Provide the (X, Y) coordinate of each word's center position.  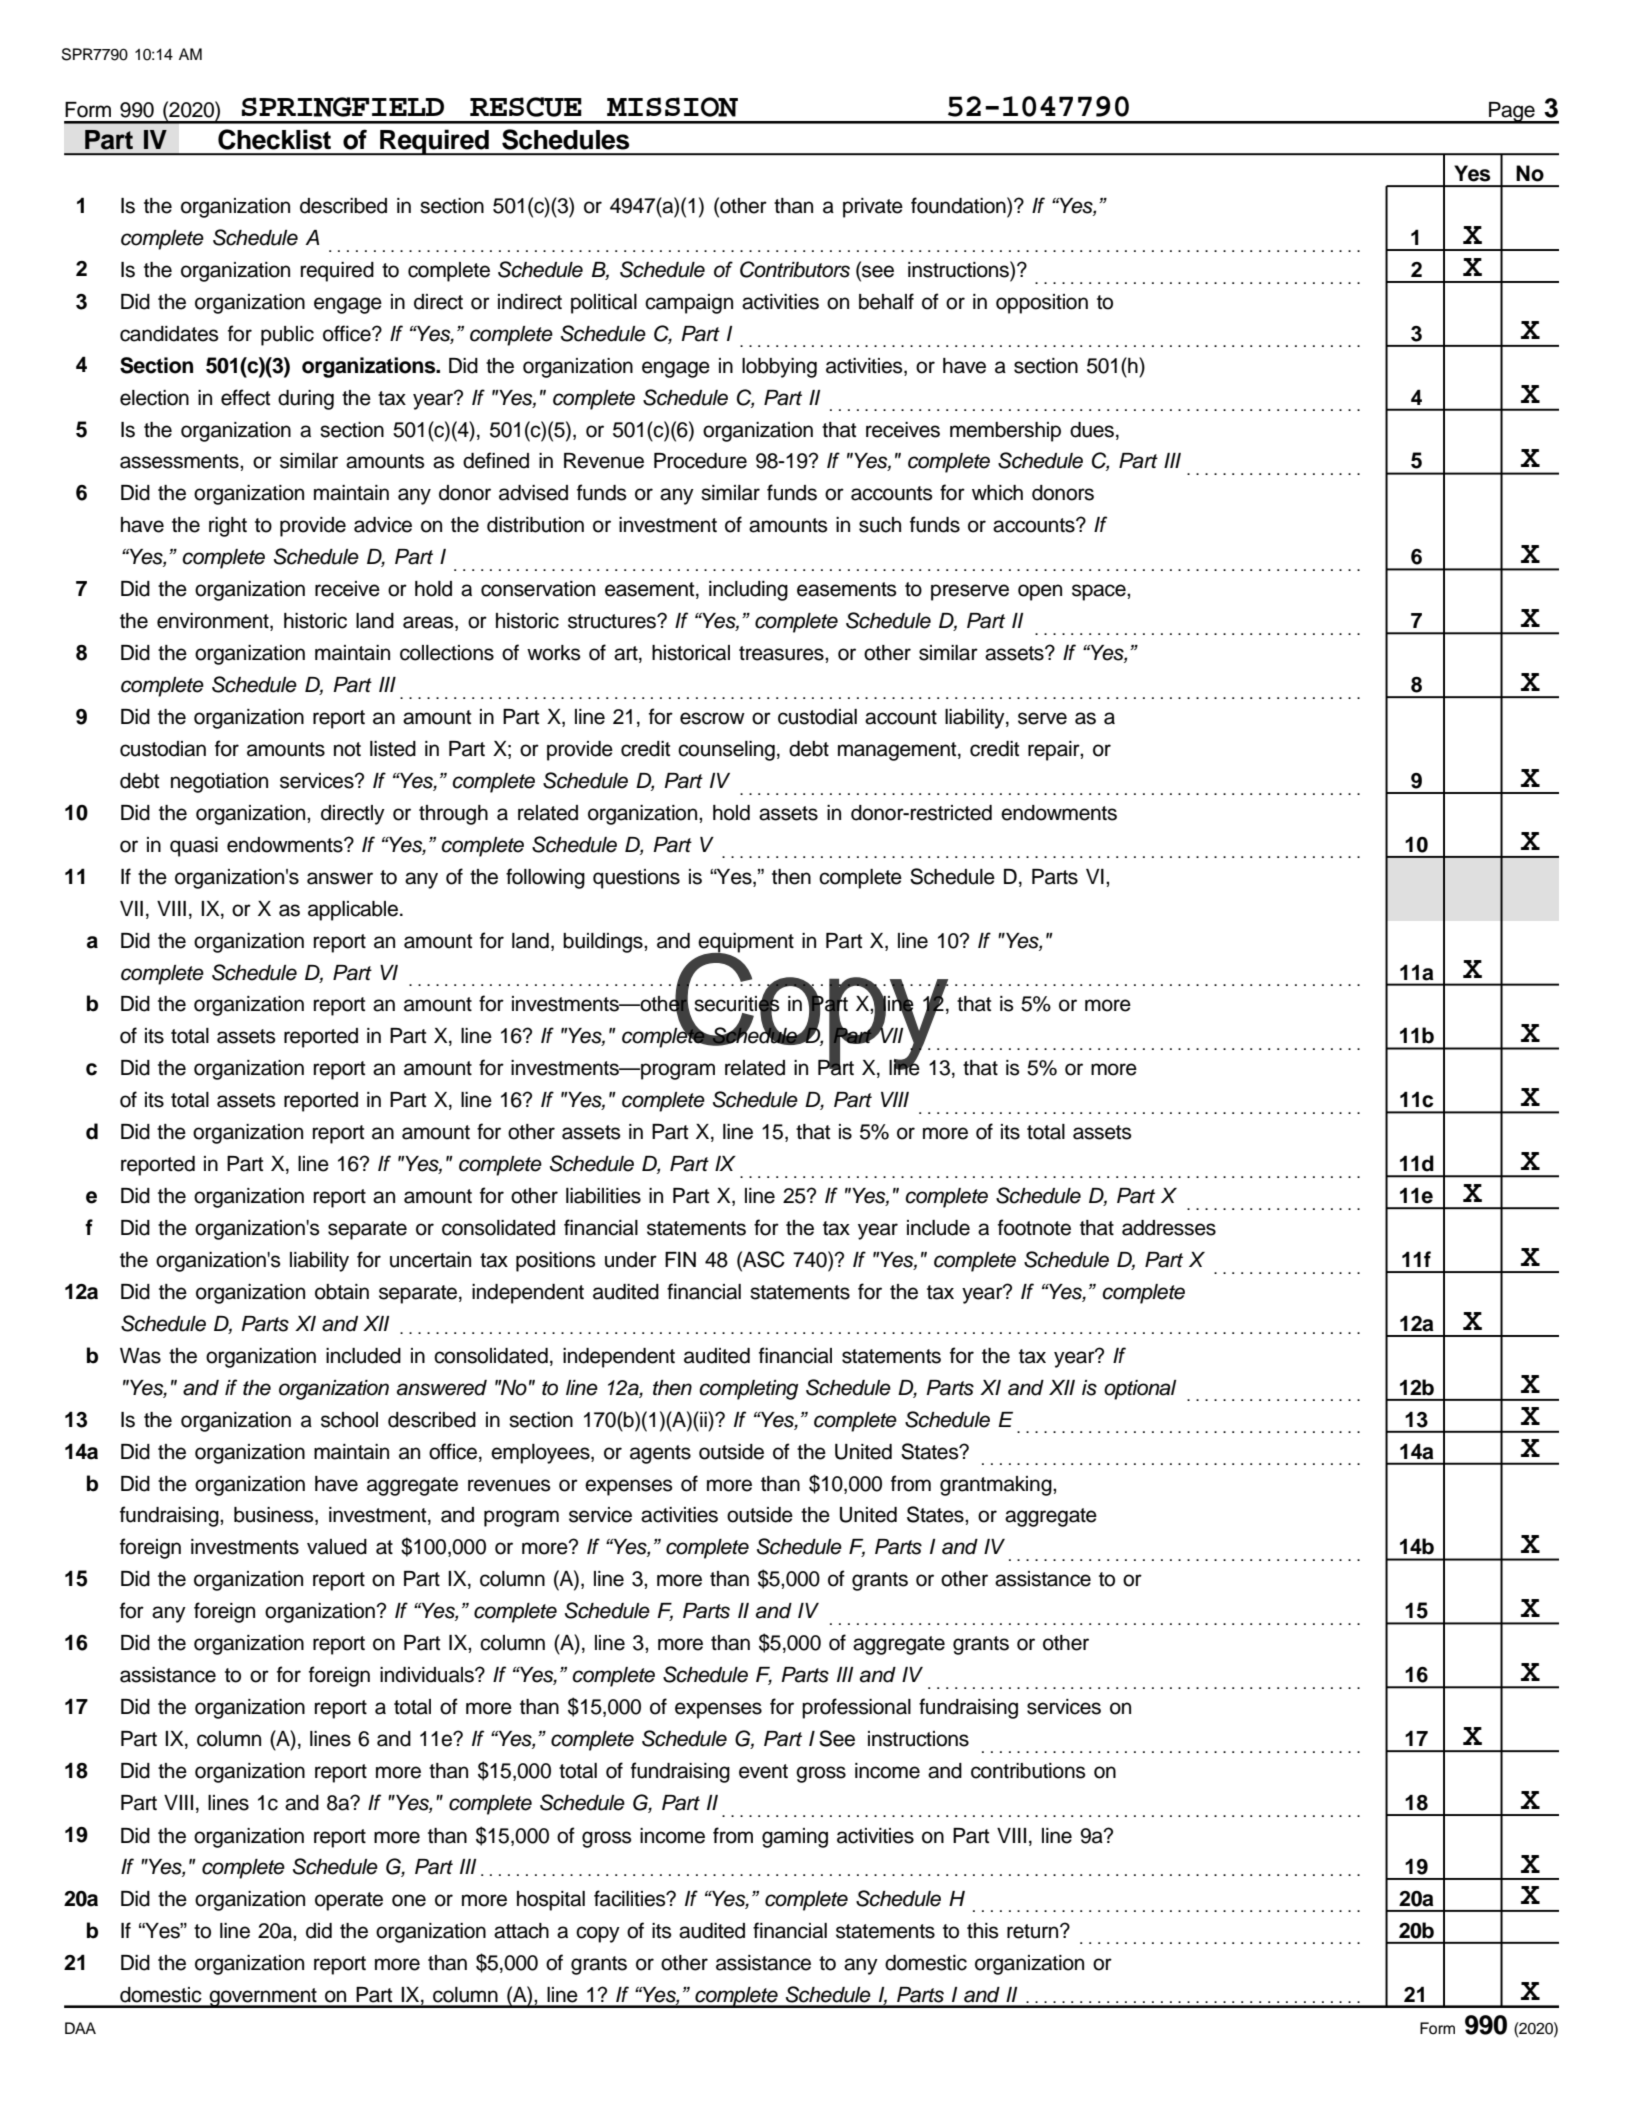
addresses (1169, 1228)
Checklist (274, 139)
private (873, 208)
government (263, 1998)
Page (1512, 113)
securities (736, 1004)
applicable (354, 911)
